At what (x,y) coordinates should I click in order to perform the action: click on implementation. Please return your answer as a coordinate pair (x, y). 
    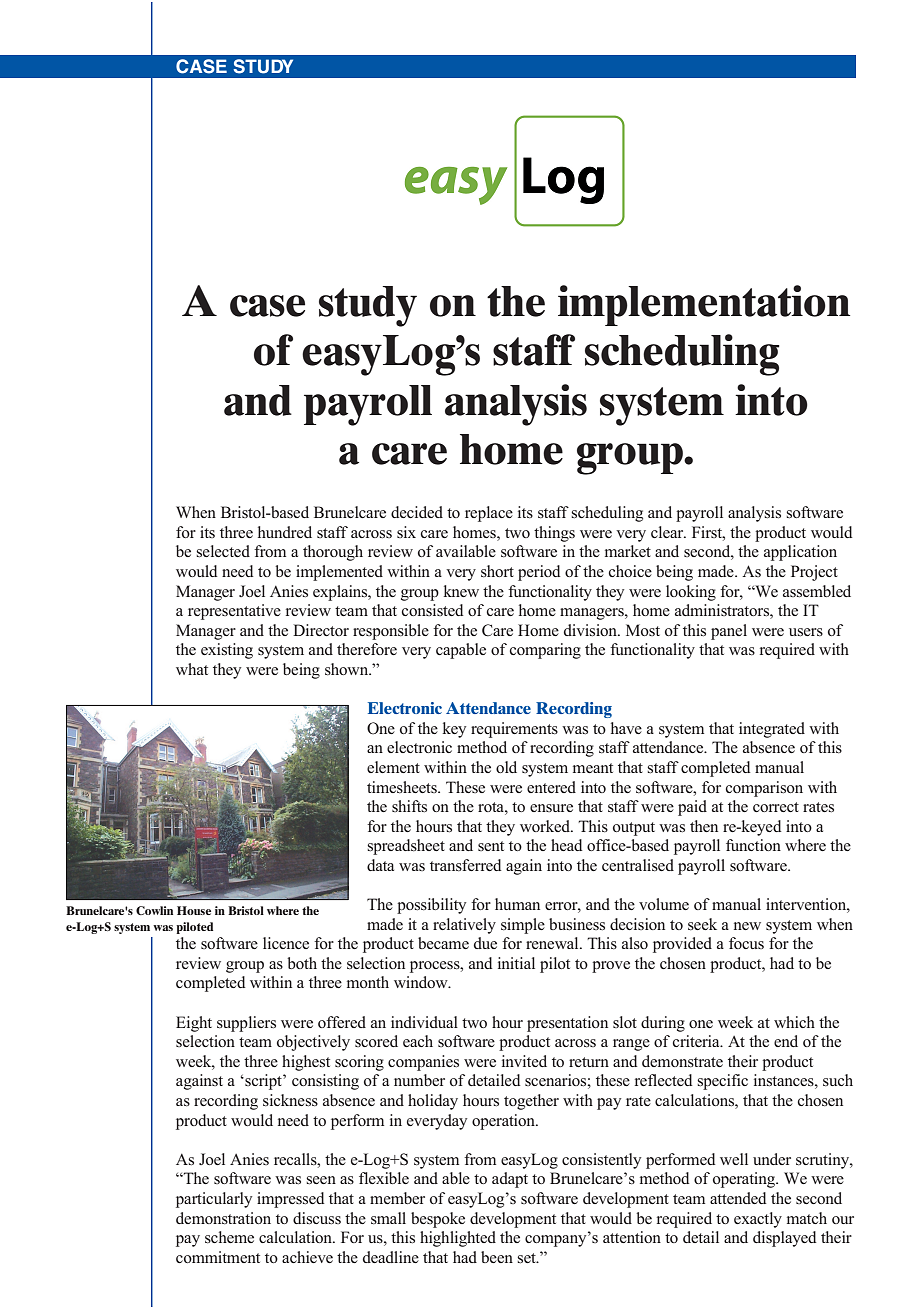
    Looking at the image, I should click on (704, 305).
